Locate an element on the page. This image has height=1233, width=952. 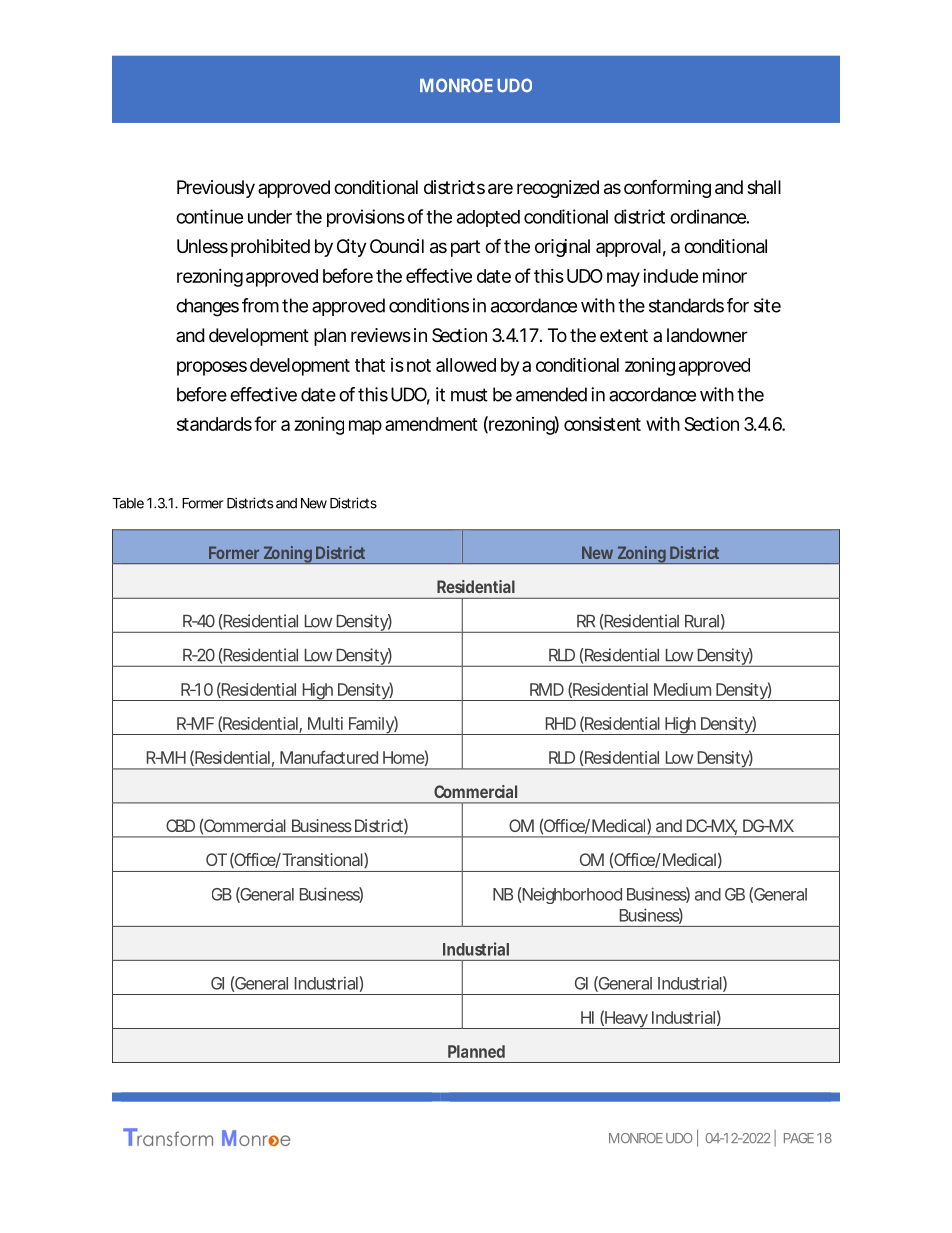
ordinance is located at coordinates (708, 216).
